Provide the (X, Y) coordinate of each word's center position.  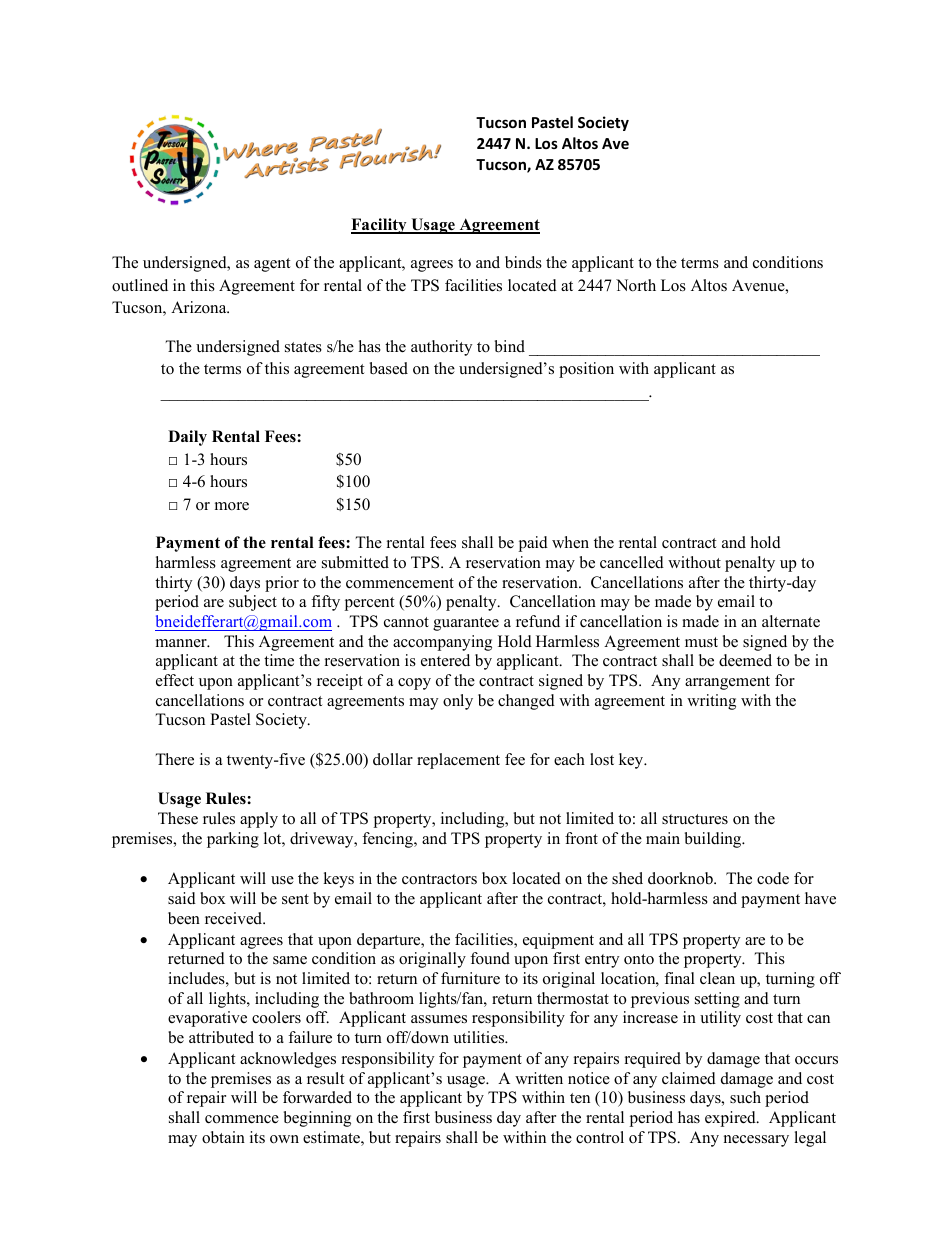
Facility (380, 226)
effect (175, 680)
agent (272, 265)
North (636, 285)
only (458, 702)
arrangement (727, 683)
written (539, 1078)
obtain (223, 1137)
